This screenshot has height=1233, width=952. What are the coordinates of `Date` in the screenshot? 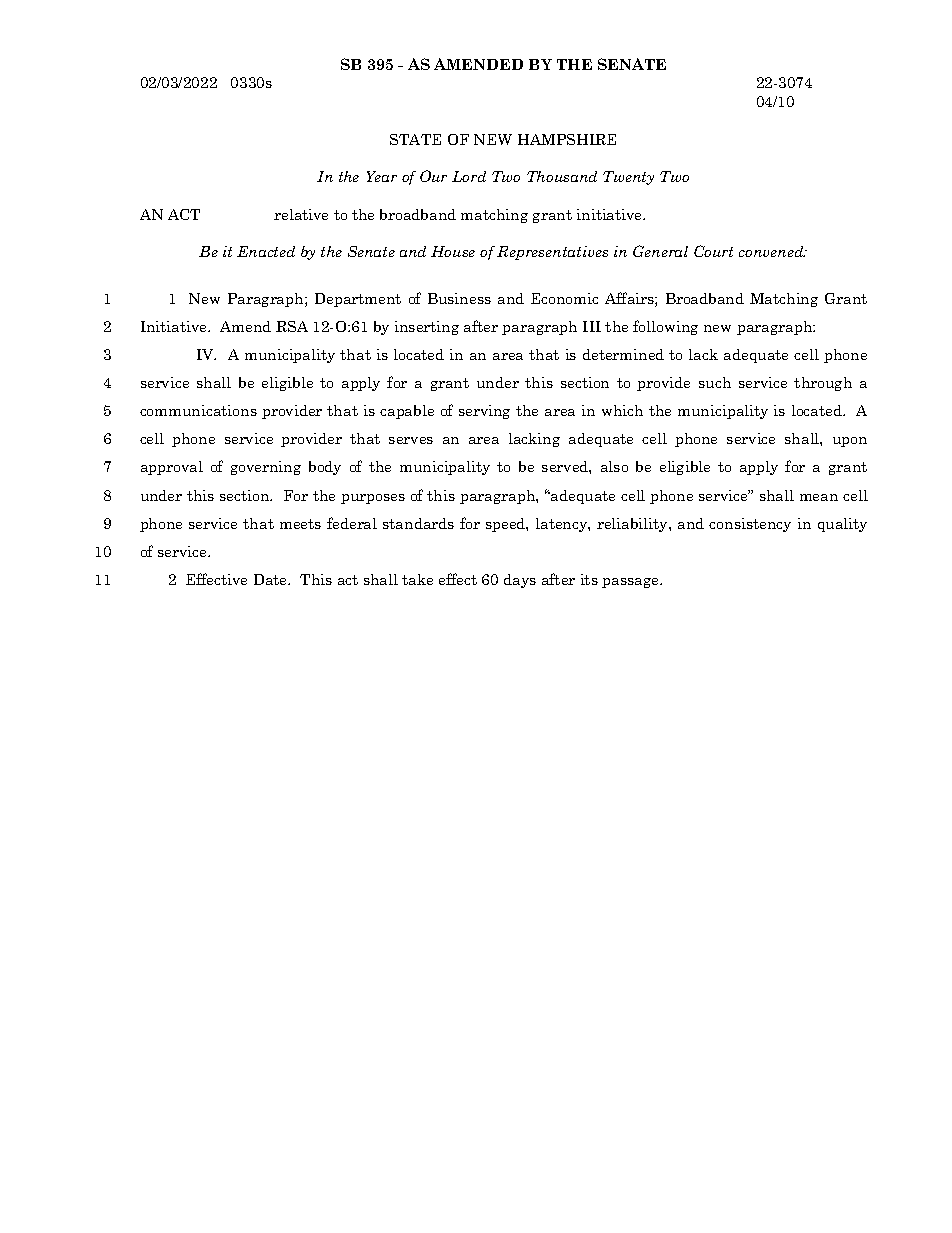 It's located at (272, 579).
